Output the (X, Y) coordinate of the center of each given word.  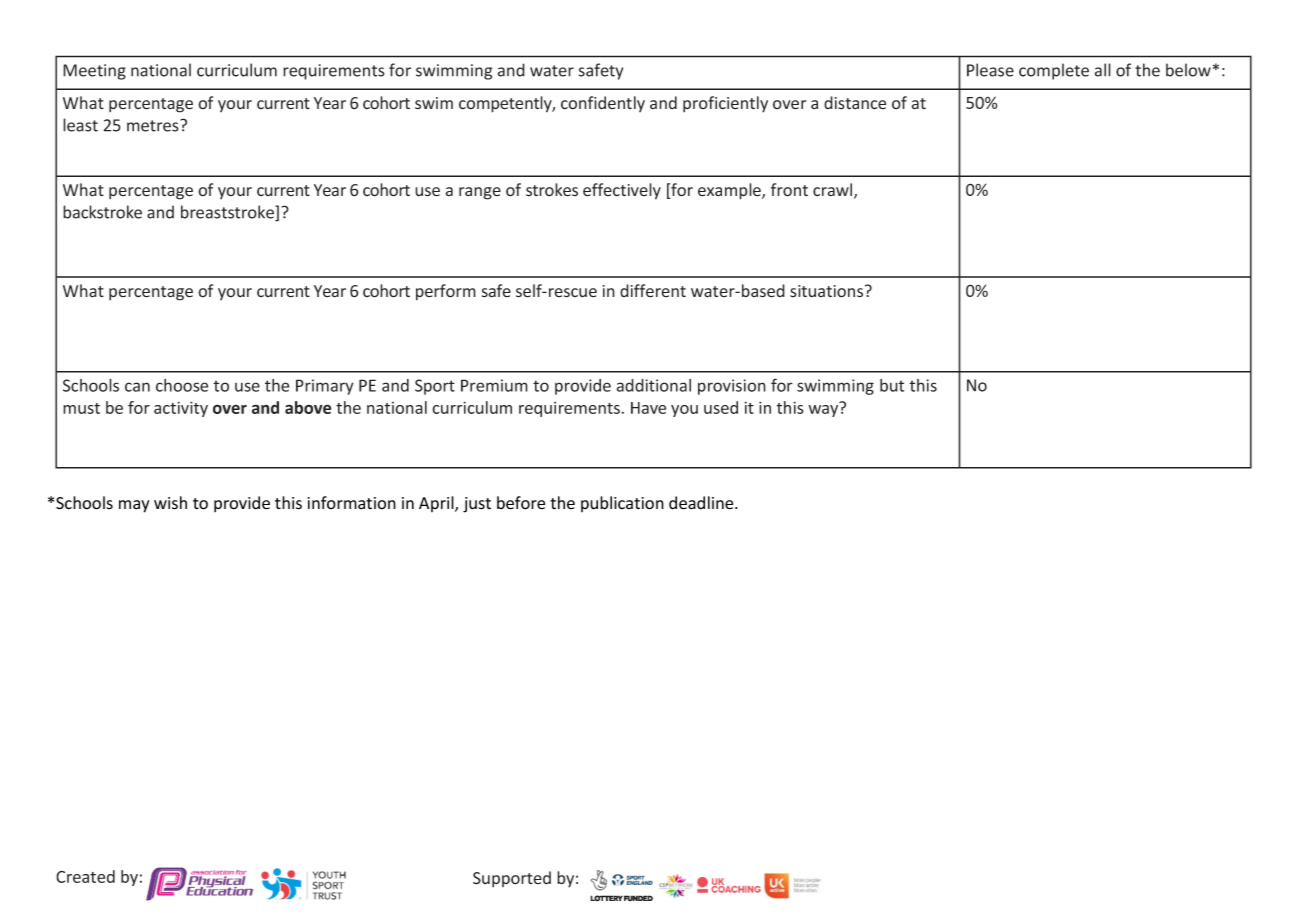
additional (654, 385)
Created (85, 876)
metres (154, 125)
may (134, 506)
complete (1054, 71)
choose (182, 385)
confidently (603, 104)
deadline (702, 503)
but (892, 385)
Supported (512, 879)
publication (622, 504)
